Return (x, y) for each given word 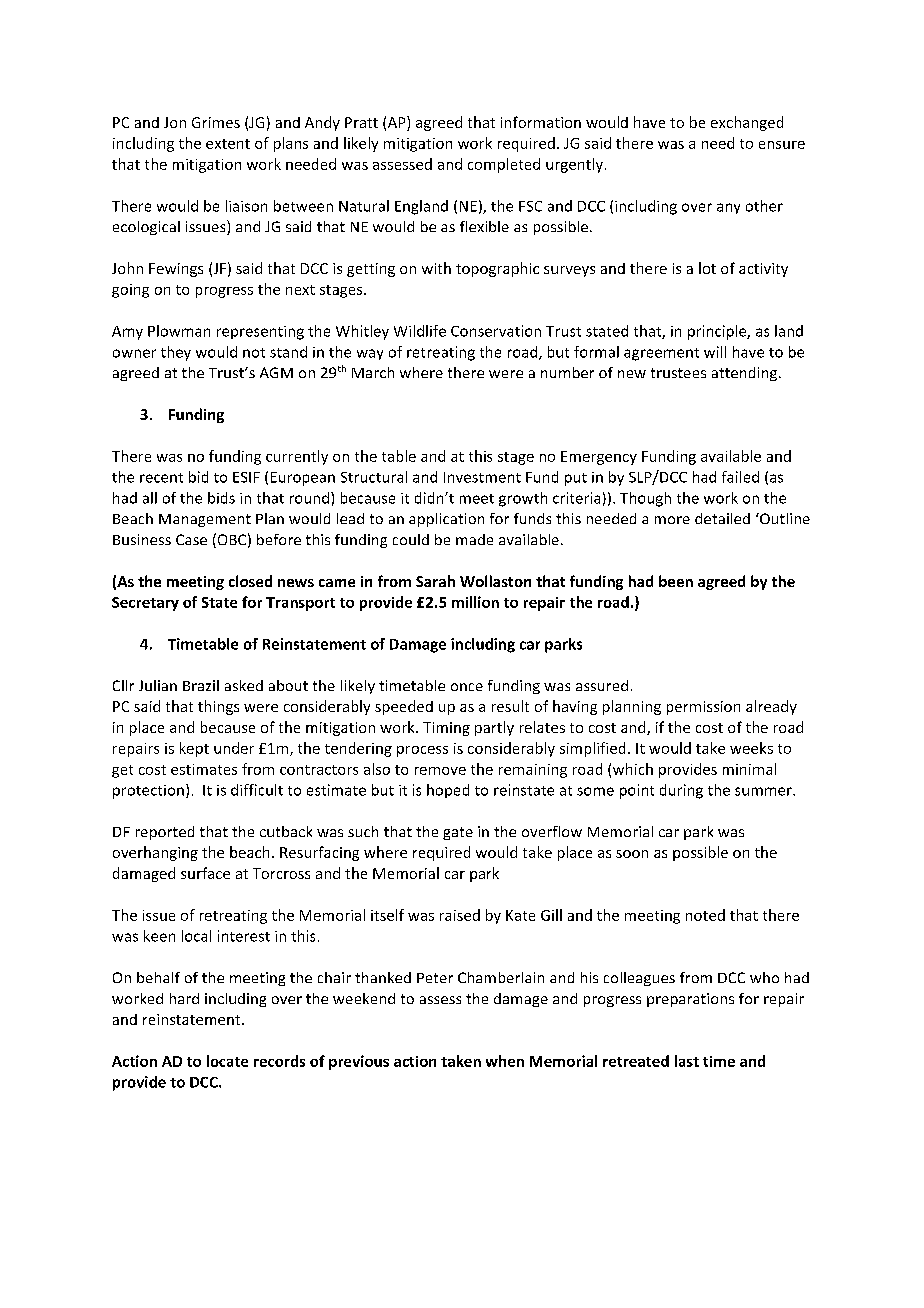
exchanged (747, 123)
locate (227, 1061)
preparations (690, 1000)
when (505, 1061)
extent (228, 144)
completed (504, 165)
